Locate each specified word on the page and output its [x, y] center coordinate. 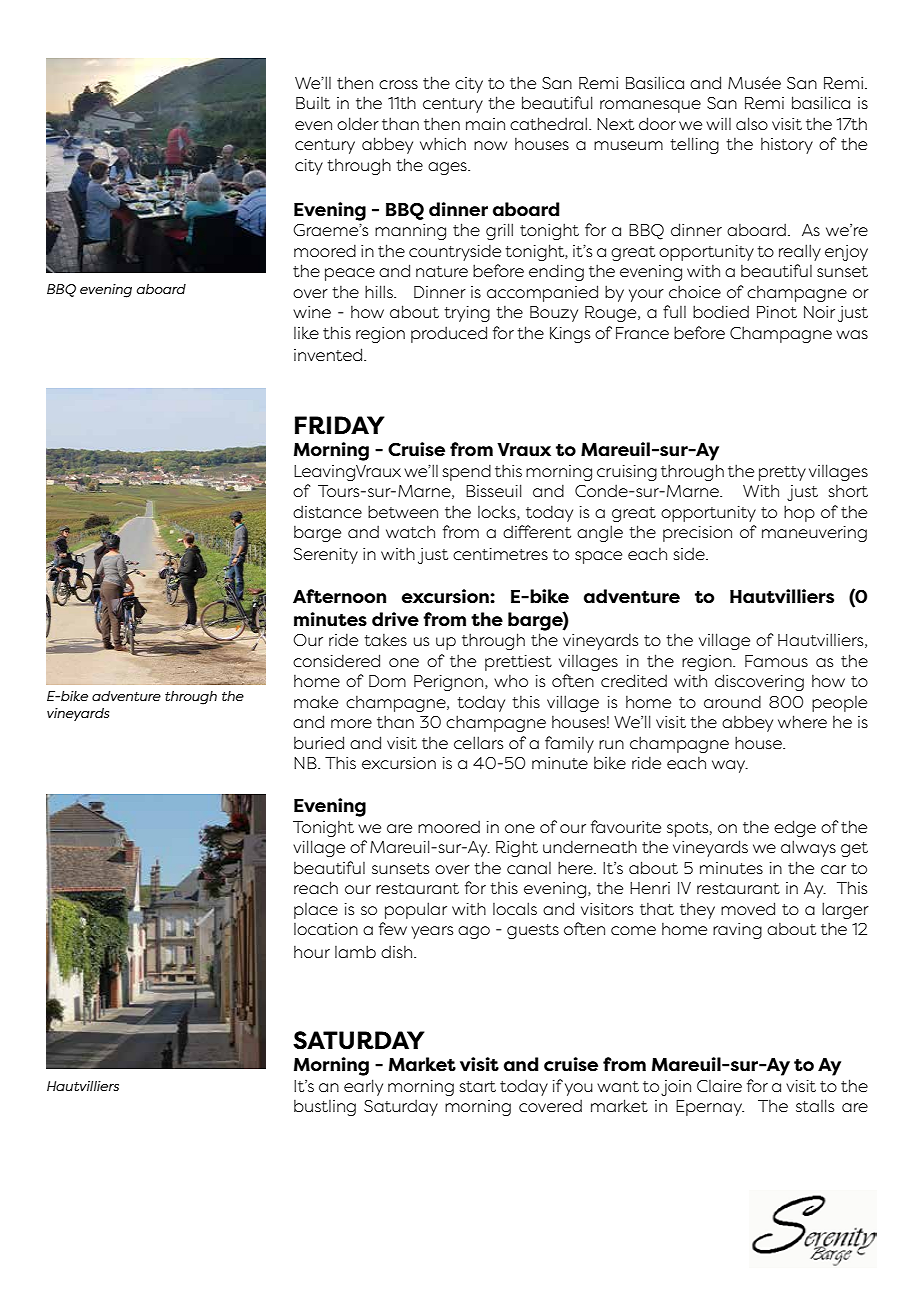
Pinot [777, 312]
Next [615, 124]
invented [329, 354]
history [787, 146]
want [618, 1086]
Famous [776, 661]
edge [795, 828]
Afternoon [339, 596]
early [363, 1087]
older [358, 123]
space [598, 557]
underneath [590, 846]
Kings [570, 335]
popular [416, 910]
